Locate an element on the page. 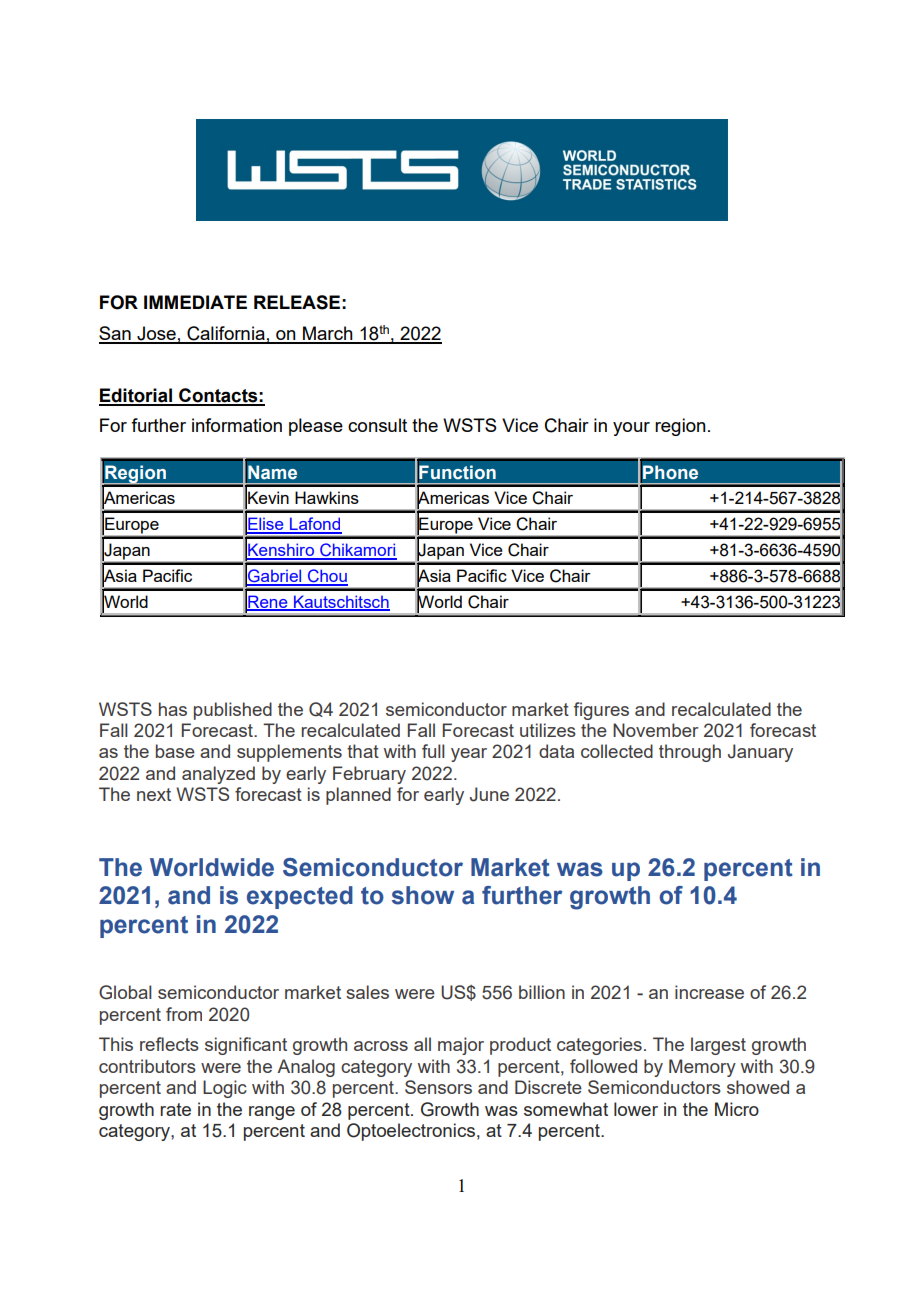  California is located at coordinates (226, 334).
